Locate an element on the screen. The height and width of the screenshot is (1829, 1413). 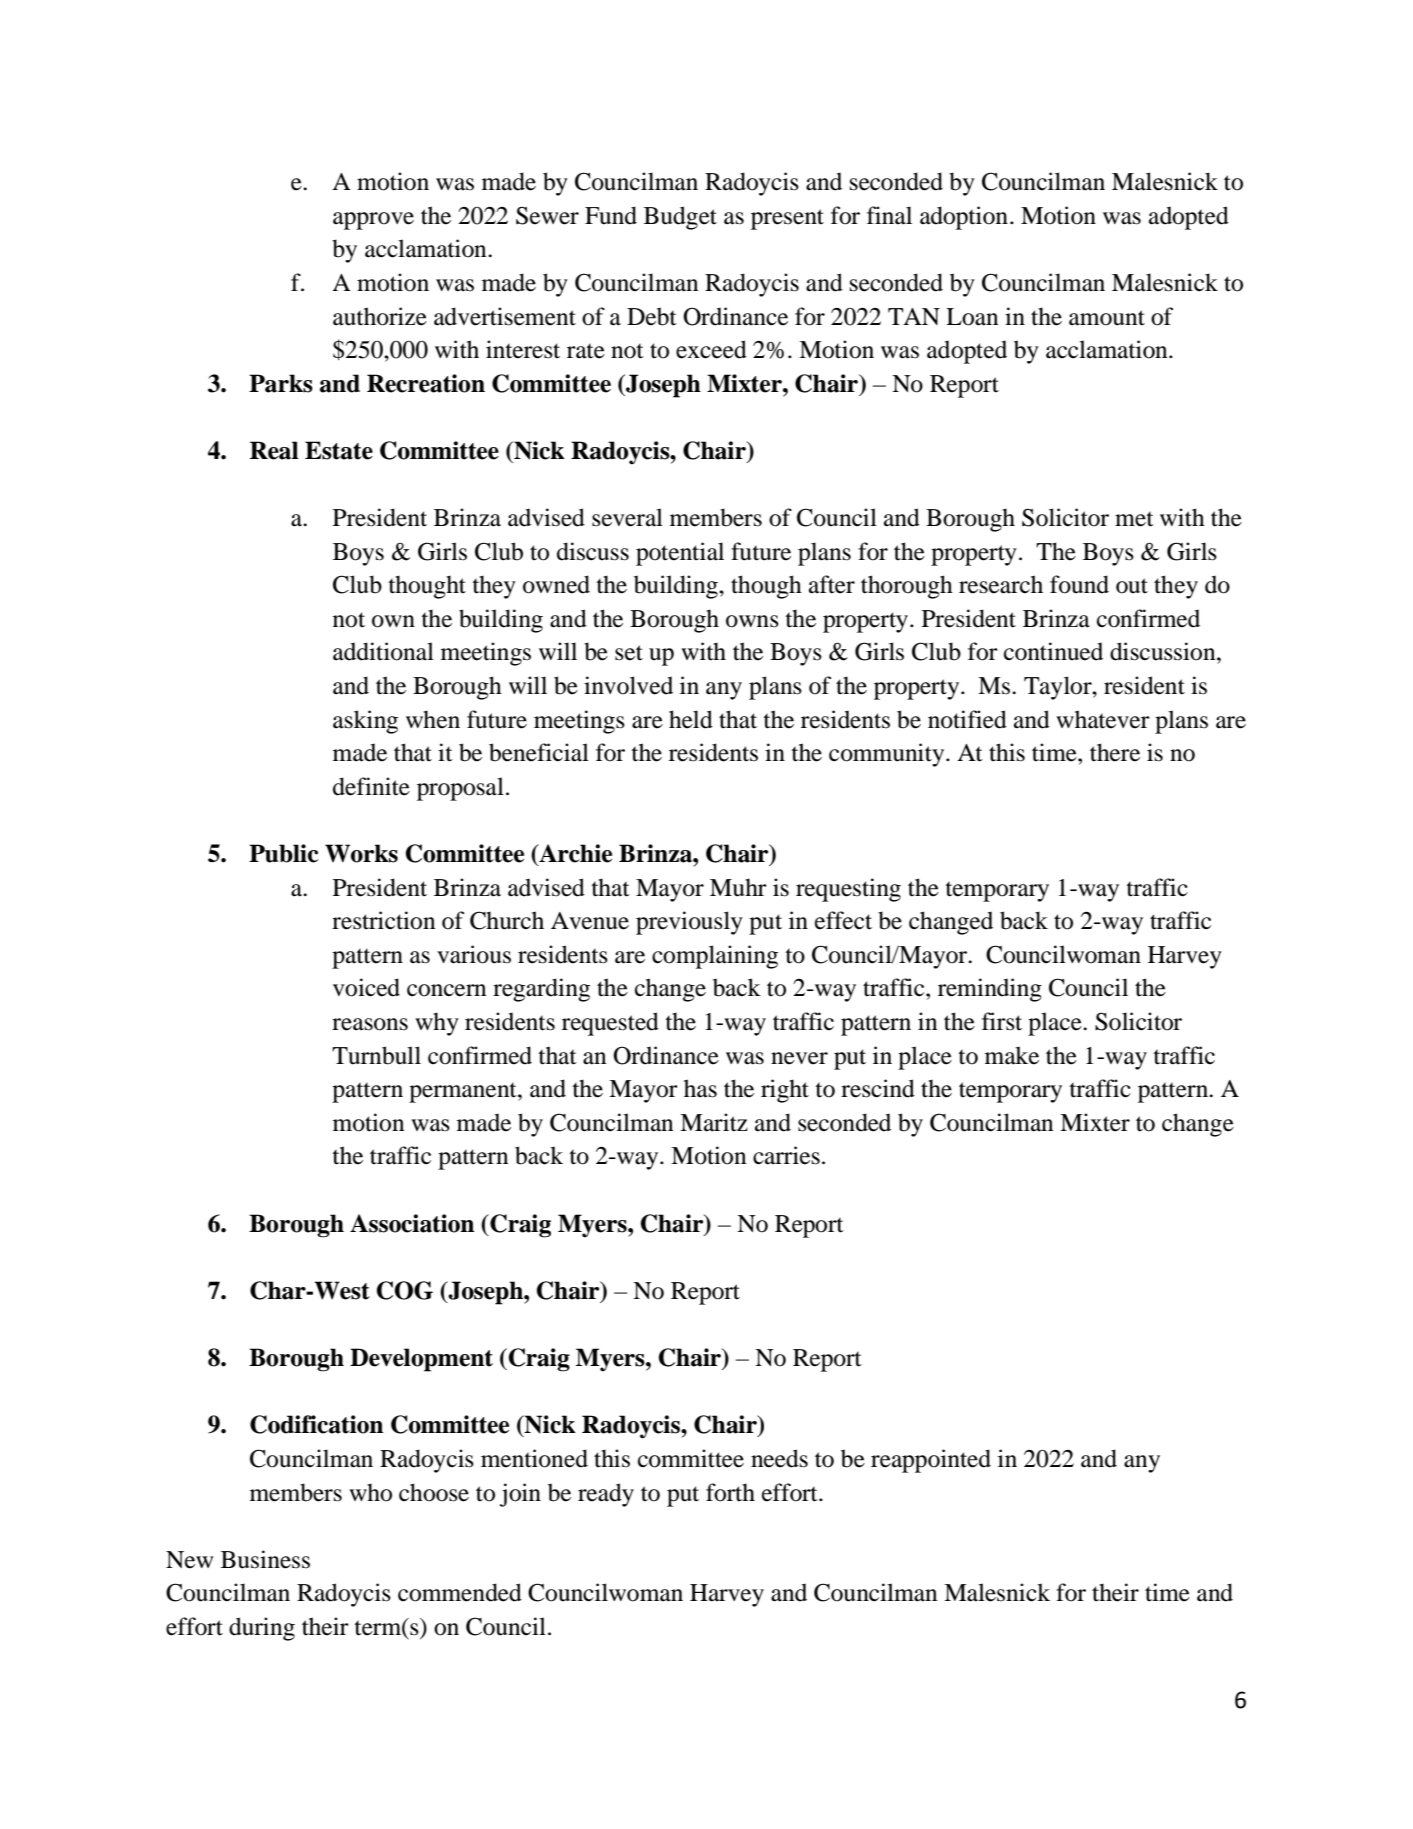
ready is located at coordinates (606, 1495).
